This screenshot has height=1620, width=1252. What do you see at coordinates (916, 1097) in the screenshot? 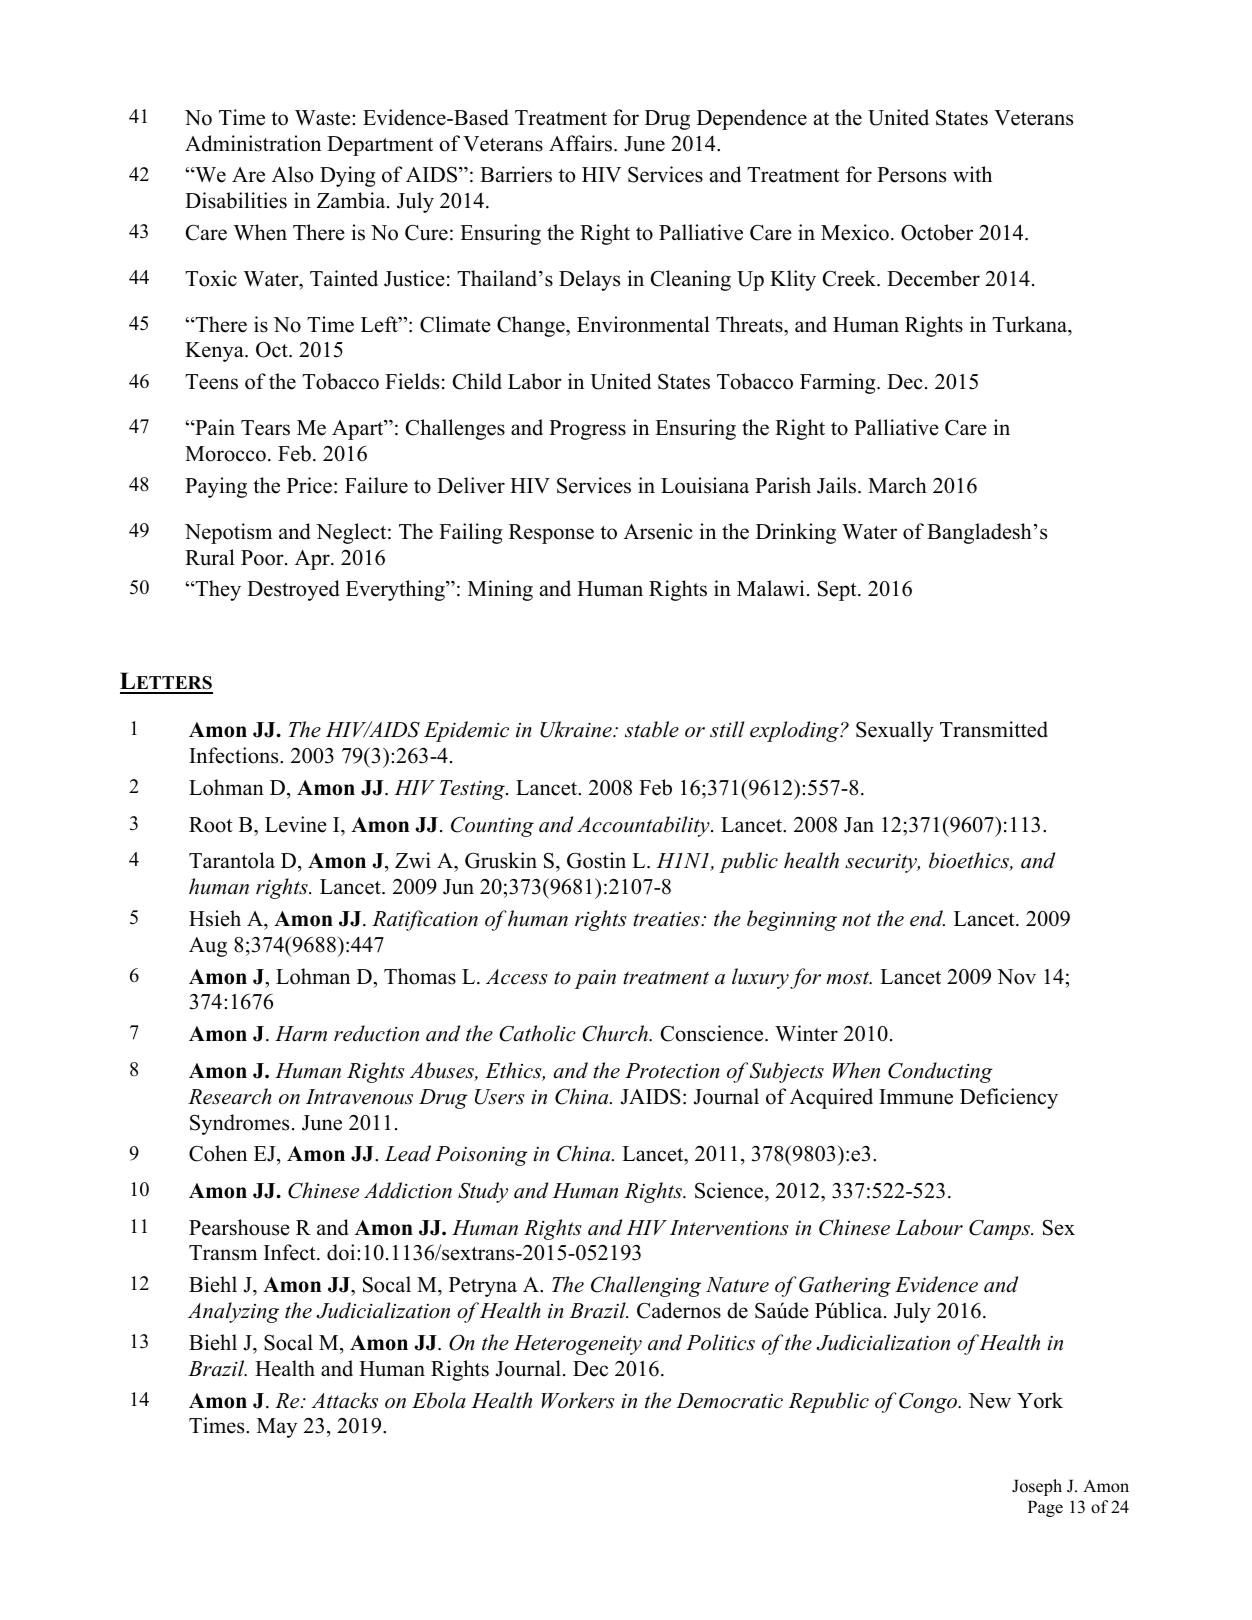
I see `Immune` at bounding box center [916, 1097].
